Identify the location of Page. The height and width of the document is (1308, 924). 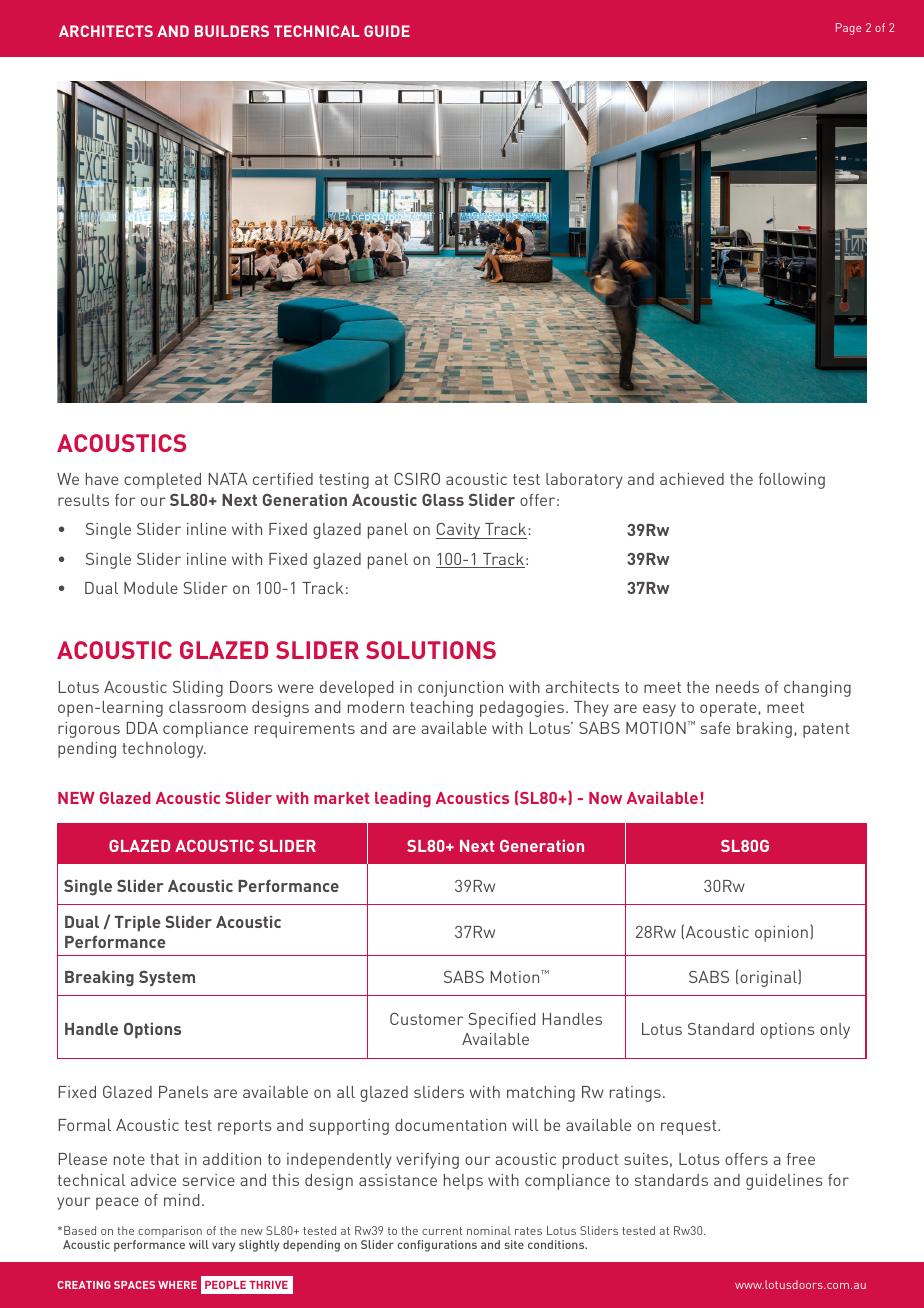
(848, 29).
